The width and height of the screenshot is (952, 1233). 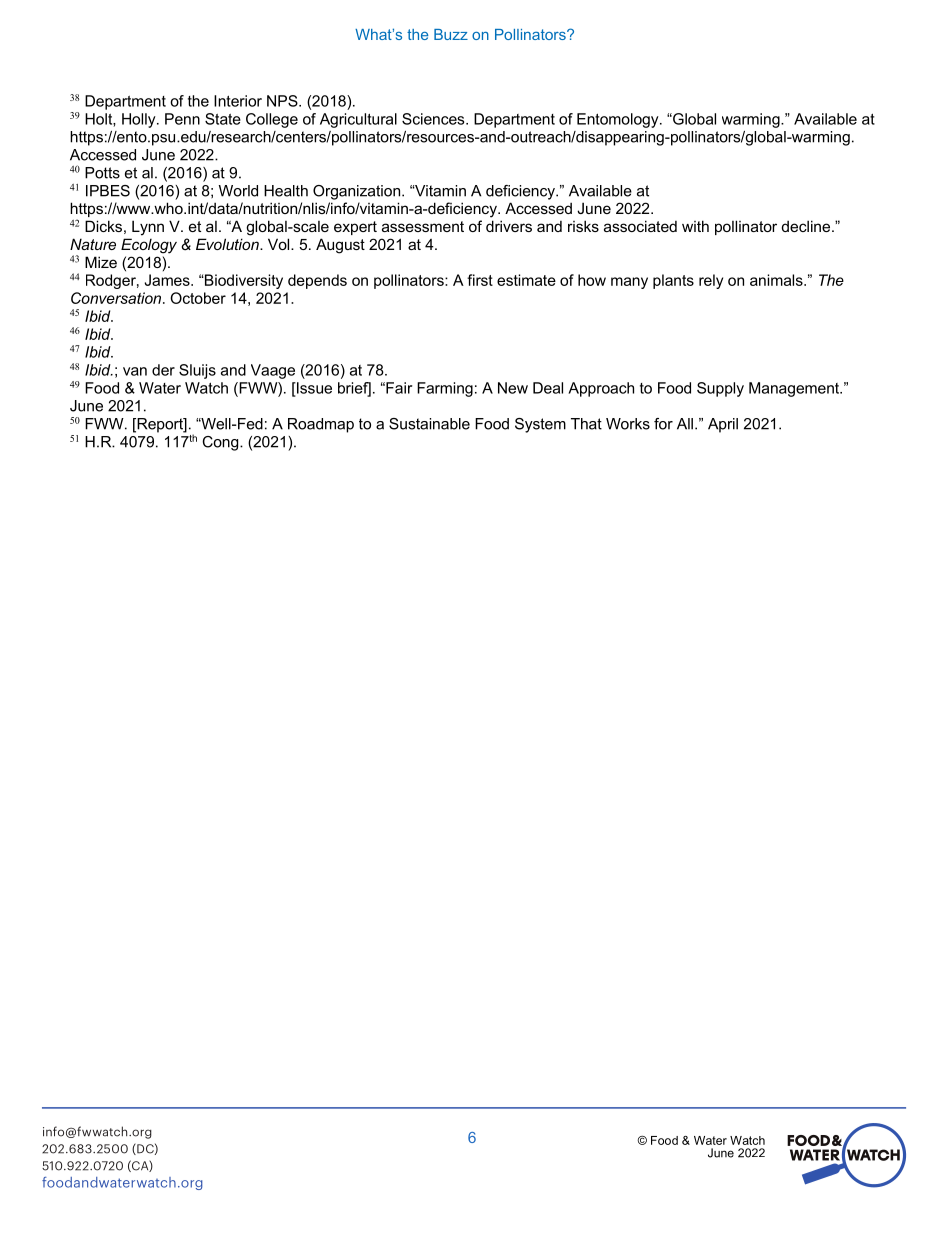 What do you see at coordinates (238, 101) in the screenshot?
I see `Interior` at bounding box center [238, 101].
